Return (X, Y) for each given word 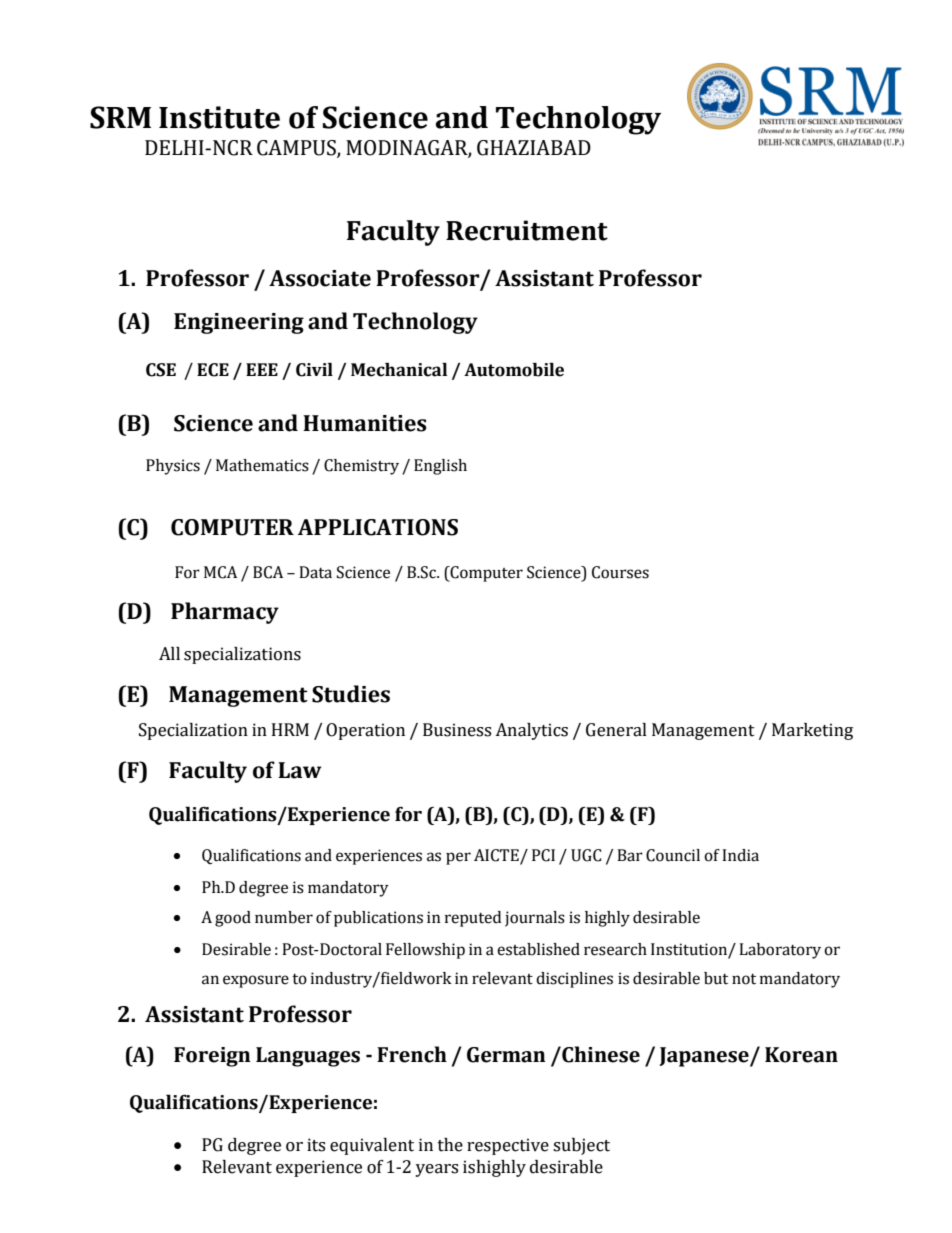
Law (300, 770)
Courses (620, 572)
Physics (173, 467)
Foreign (212, 1057)
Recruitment (527, 230)
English (440, 467)
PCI (543, 855)
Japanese (705, 1057)
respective (508, 1146)
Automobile (514, 370)
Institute (219, 117)
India (740, 855)
